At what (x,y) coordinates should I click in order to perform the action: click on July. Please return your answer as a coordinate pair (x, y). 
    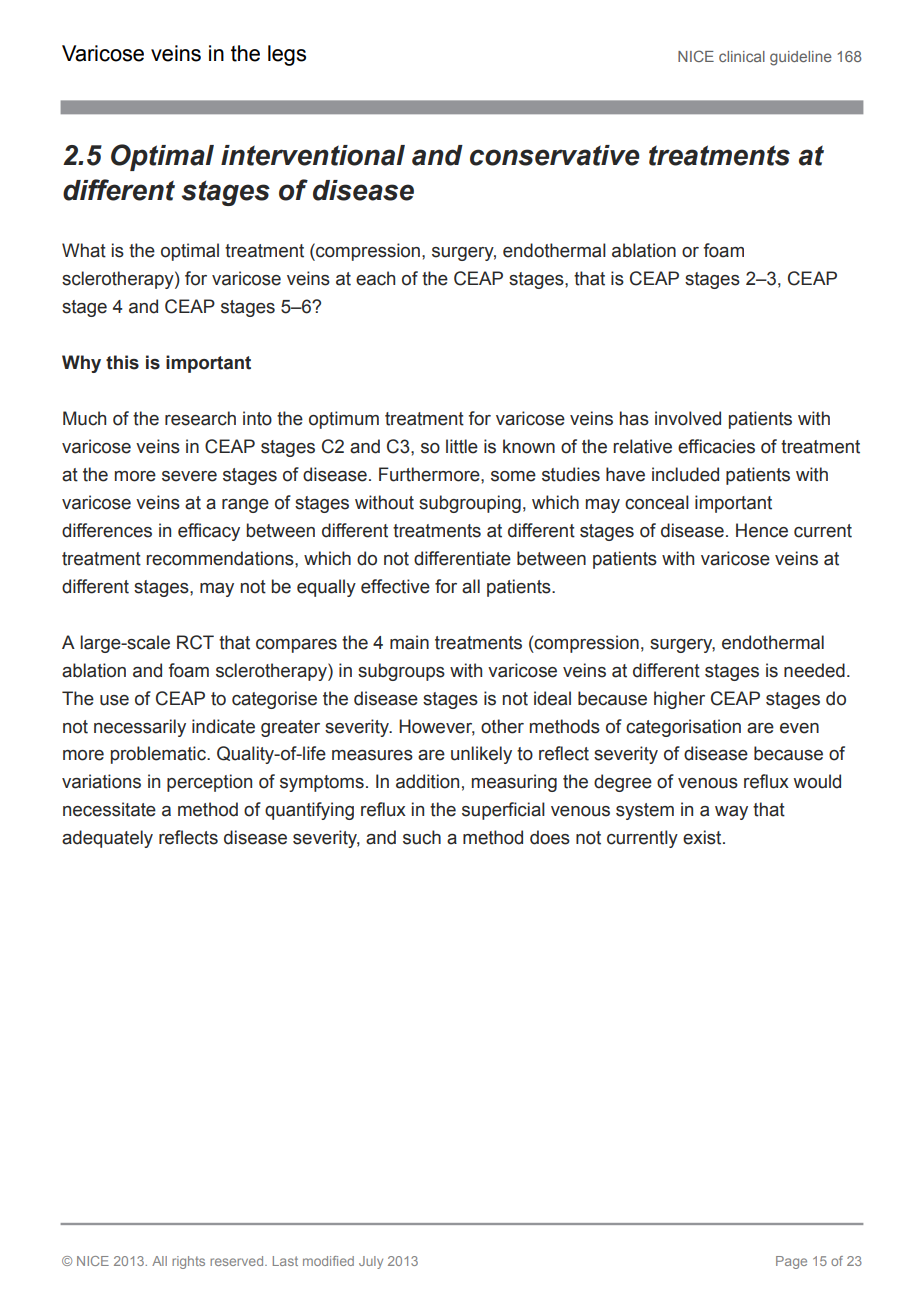
    Looking at the image, I should click on (371, 1262).
